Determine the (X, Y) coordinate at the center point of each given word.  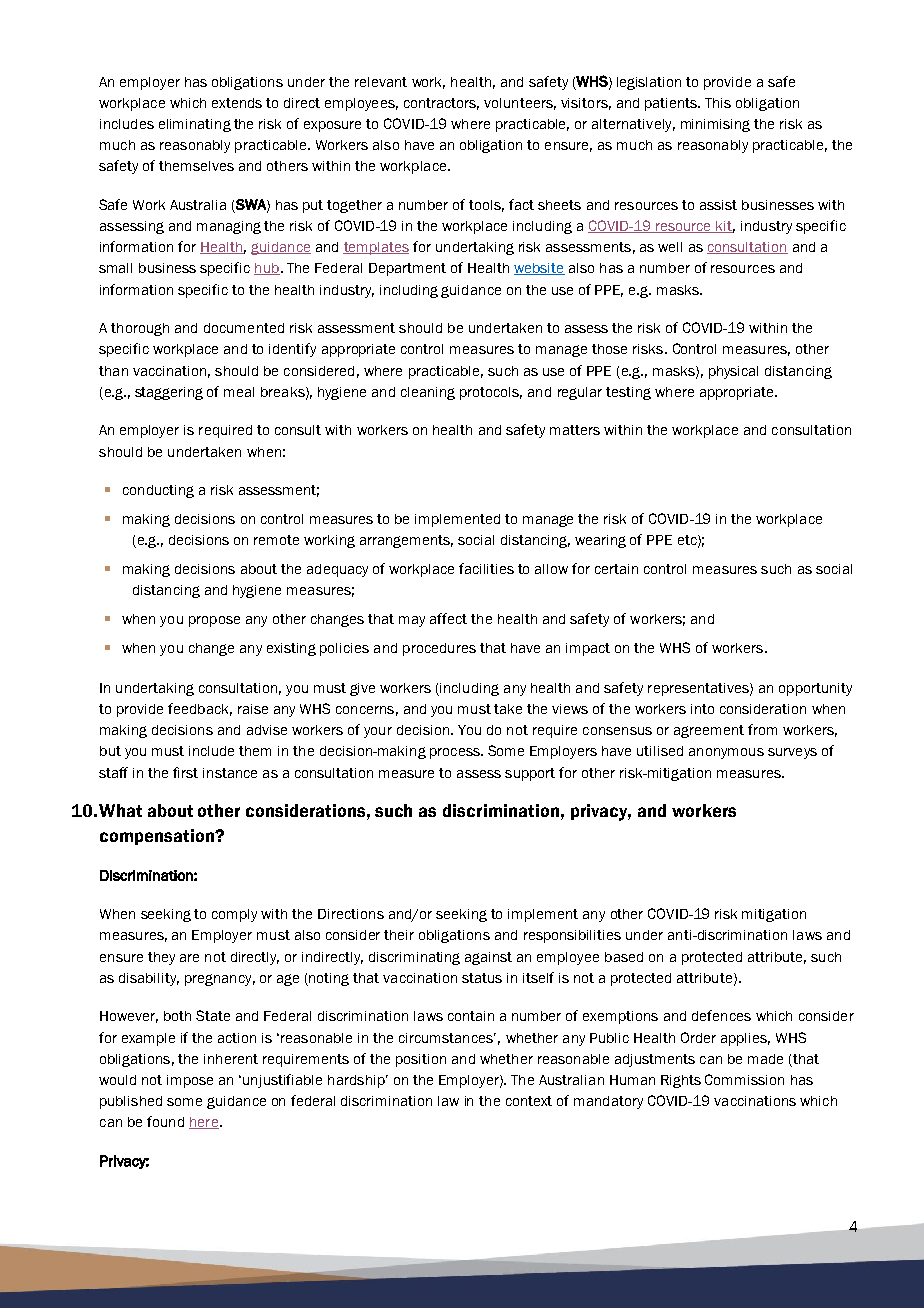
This (718, 103)
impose (190, 1081)
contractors (441, 104)
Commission (744, 1079)
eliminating (195, 125)
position (421, 1060)
